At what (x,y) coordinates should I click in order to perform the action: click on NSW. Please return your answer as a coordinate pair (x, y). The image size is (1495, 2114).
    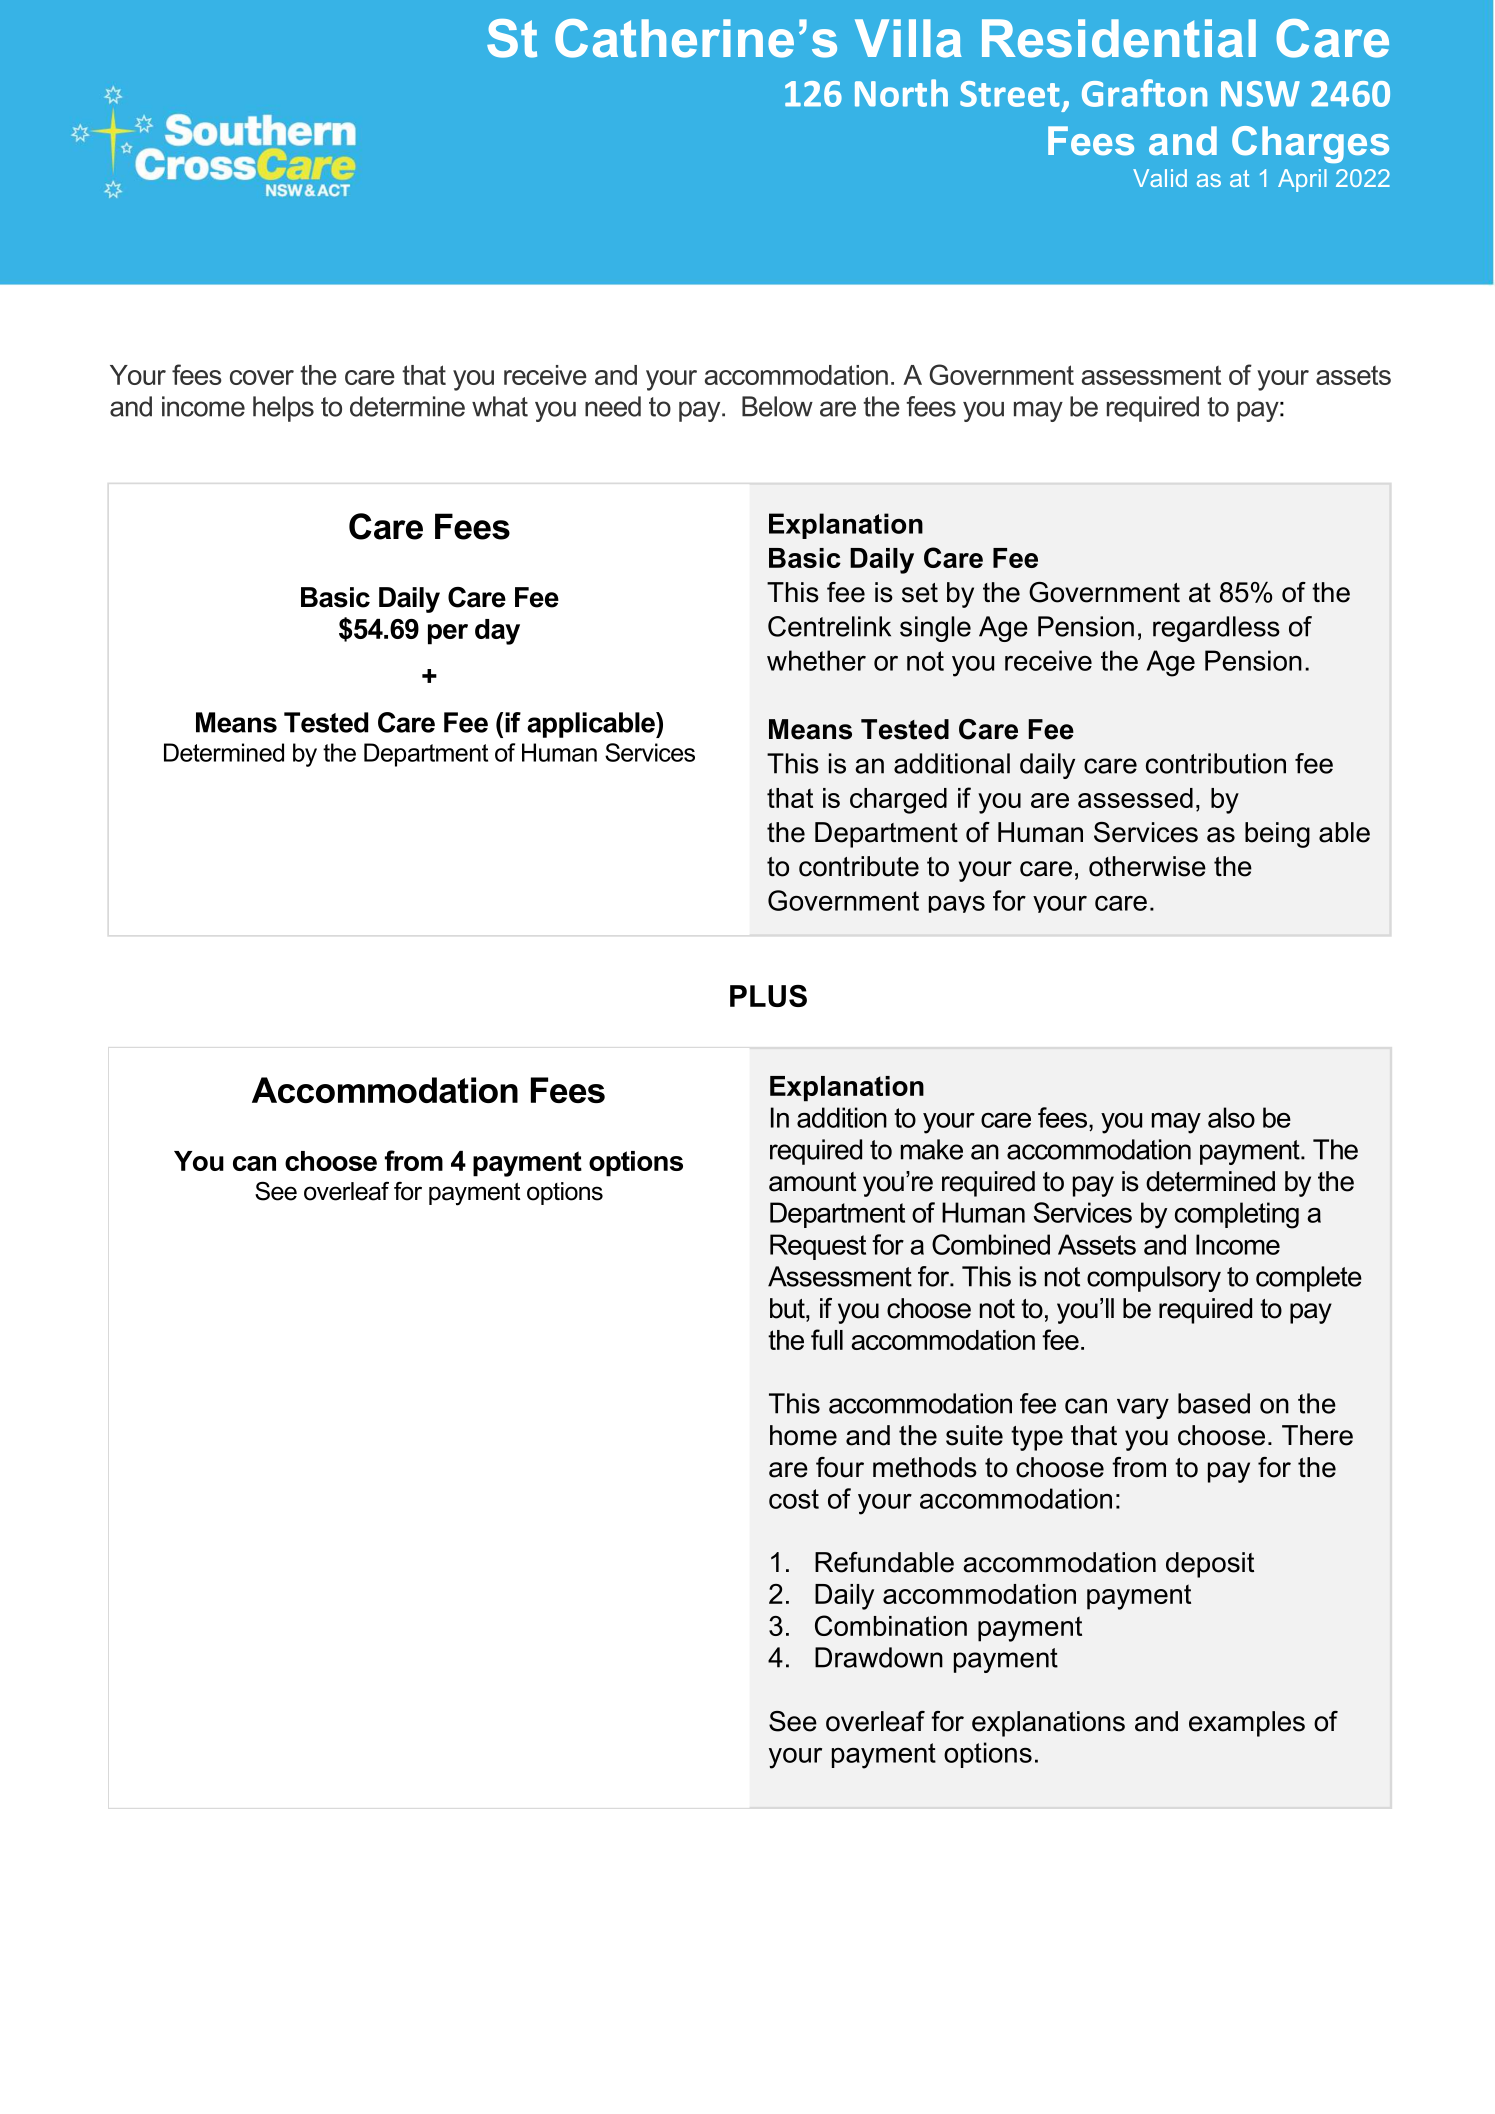
    Looking at the image, I should click on (1260, 94).
